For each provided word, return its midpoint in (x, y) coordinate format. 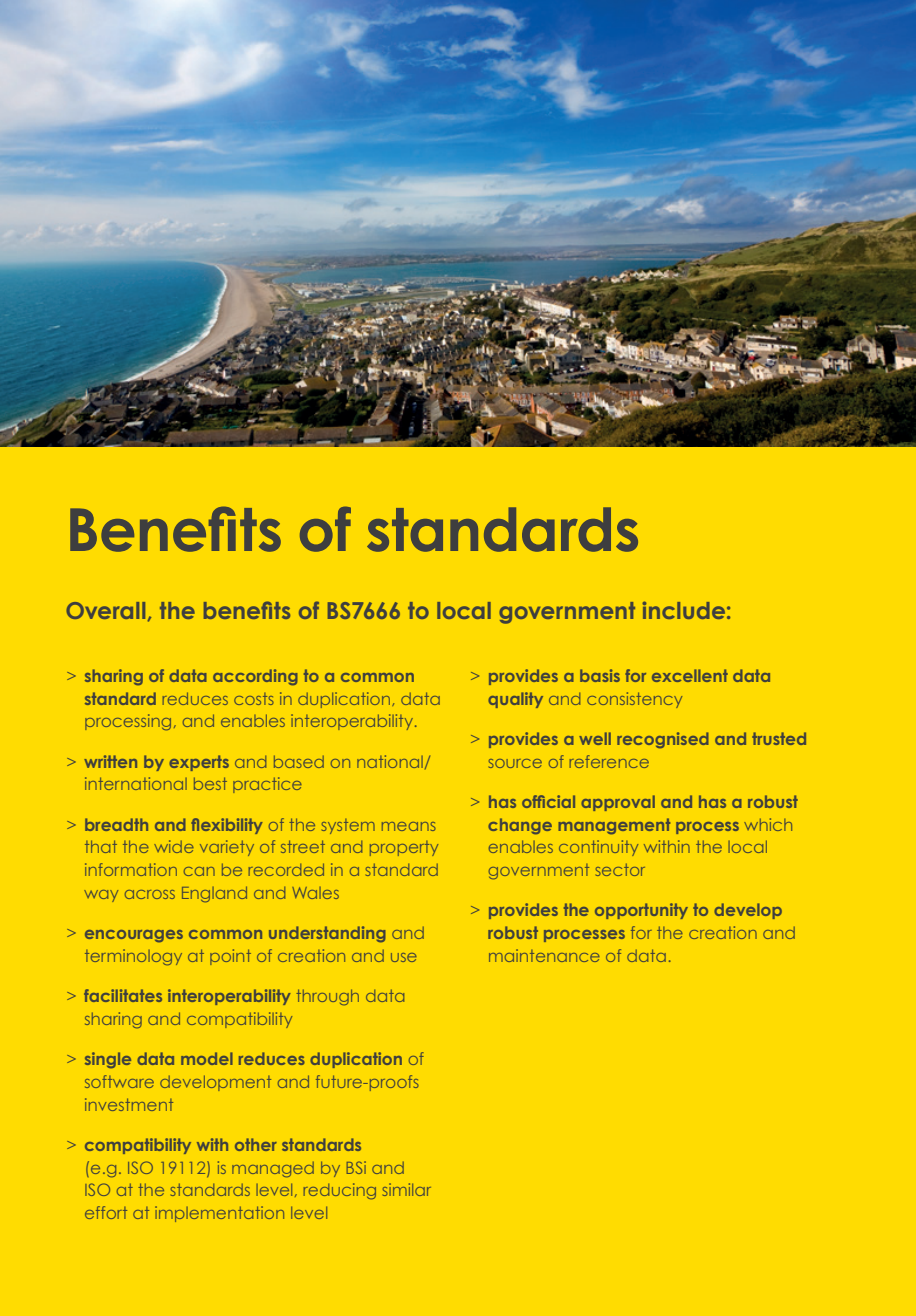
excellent (690, 675)
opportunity (641, 911)
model (207, 1058)
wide (174, 846)
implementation (219, 1214)
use (404, 957)
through (327, 997)
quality (515, 700)
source (515, 763)
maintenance (544, 955)
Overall (105, 610)
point (230, 957)
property (404, 848)
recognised (663, 740)
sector (620, 869)
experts (199, 763)
